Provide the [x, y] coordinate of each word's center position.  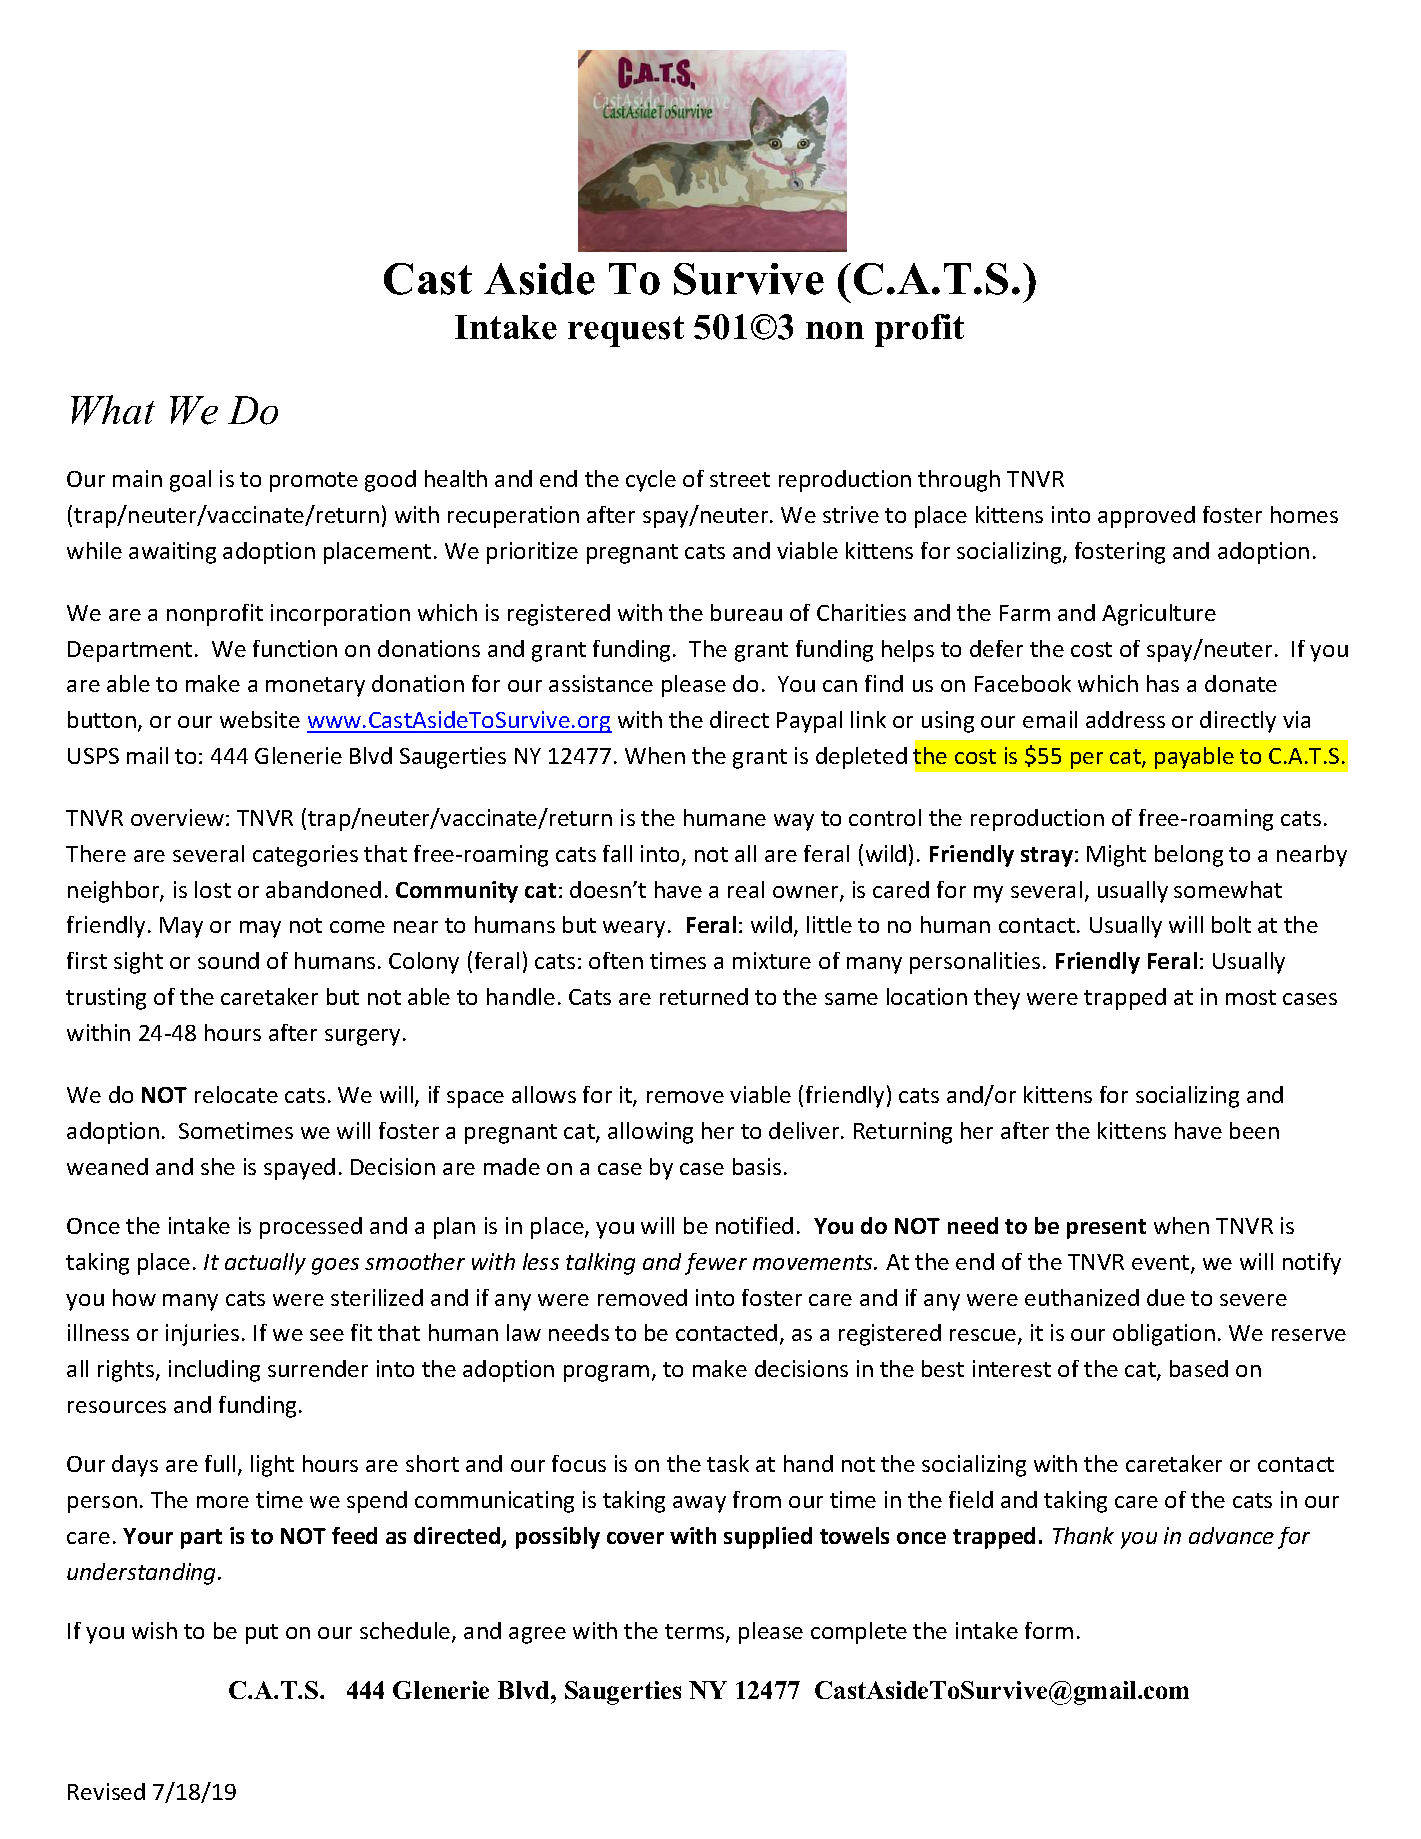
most [1251, 997]
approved [1146, 517]
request [626, 331]
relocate [236, 1094]
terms [696, 1633]
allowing [650, 1133]
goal [190, 481]
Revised [106, 1791]
